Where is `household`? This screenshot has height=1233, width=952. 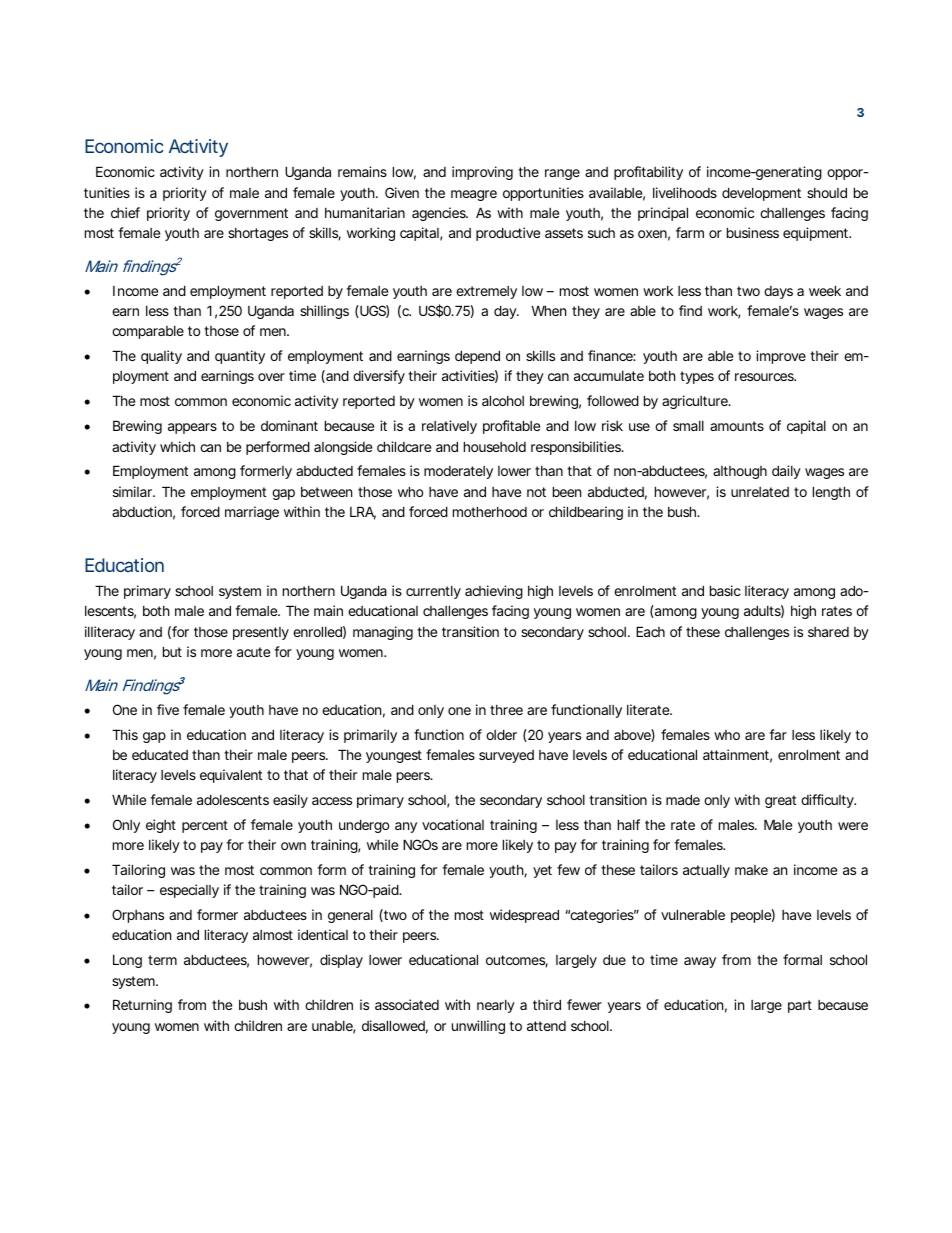 household is located at coordinates (495, 446).
